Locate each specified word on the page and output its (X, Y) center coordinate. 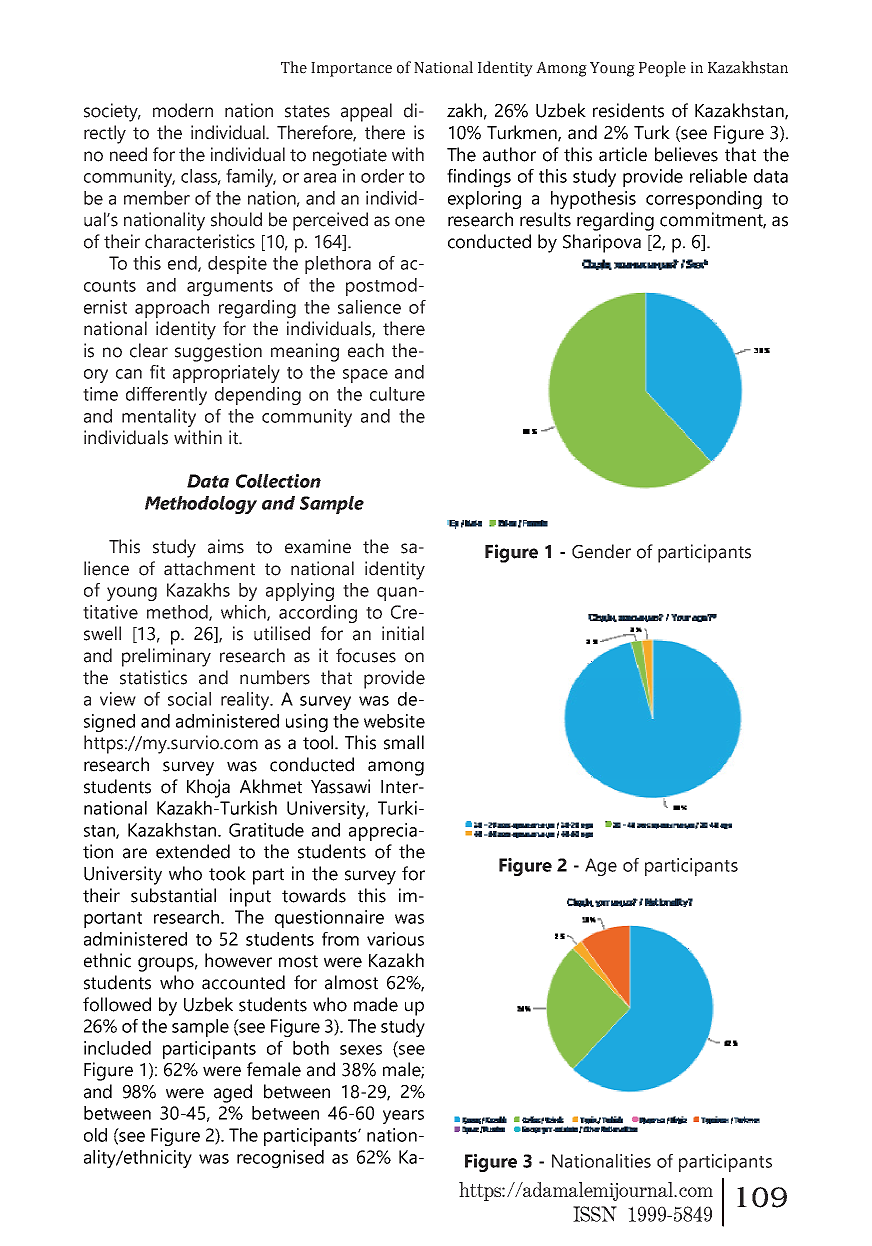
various (395, 939)
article (623, 154)
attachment (209, 568)
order (382, 176)
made (376, 1004)
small (404, 742)
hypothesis (593, 200)
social (189, 699)
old (95, 1135)
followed (117, 1004)
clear (149, 350)
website (394, 721)
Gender (601, 551)
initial (403, 633)
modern (183, 110)
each (366, 350)
